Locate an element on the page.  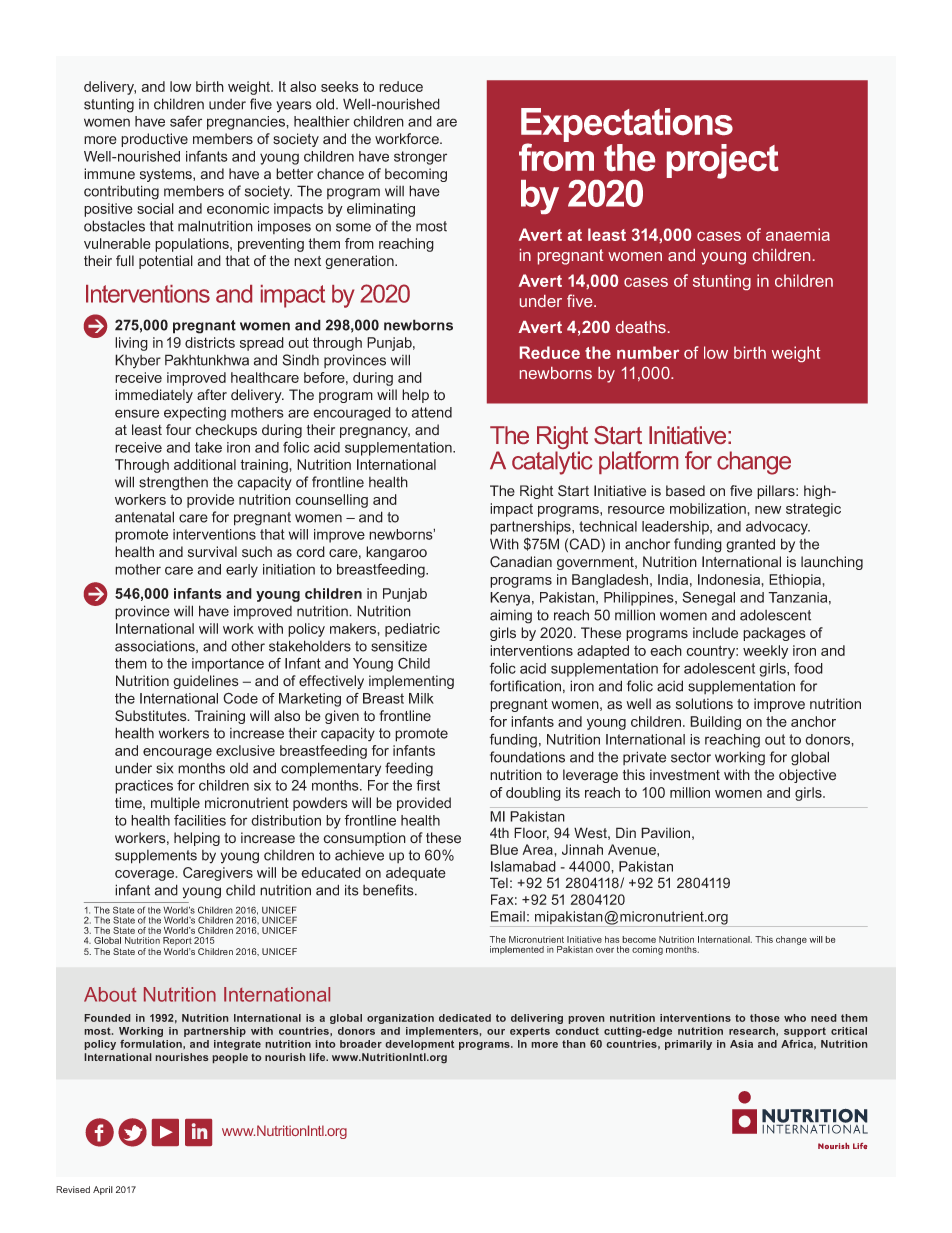
packages is located at coordinates (774, 634).
